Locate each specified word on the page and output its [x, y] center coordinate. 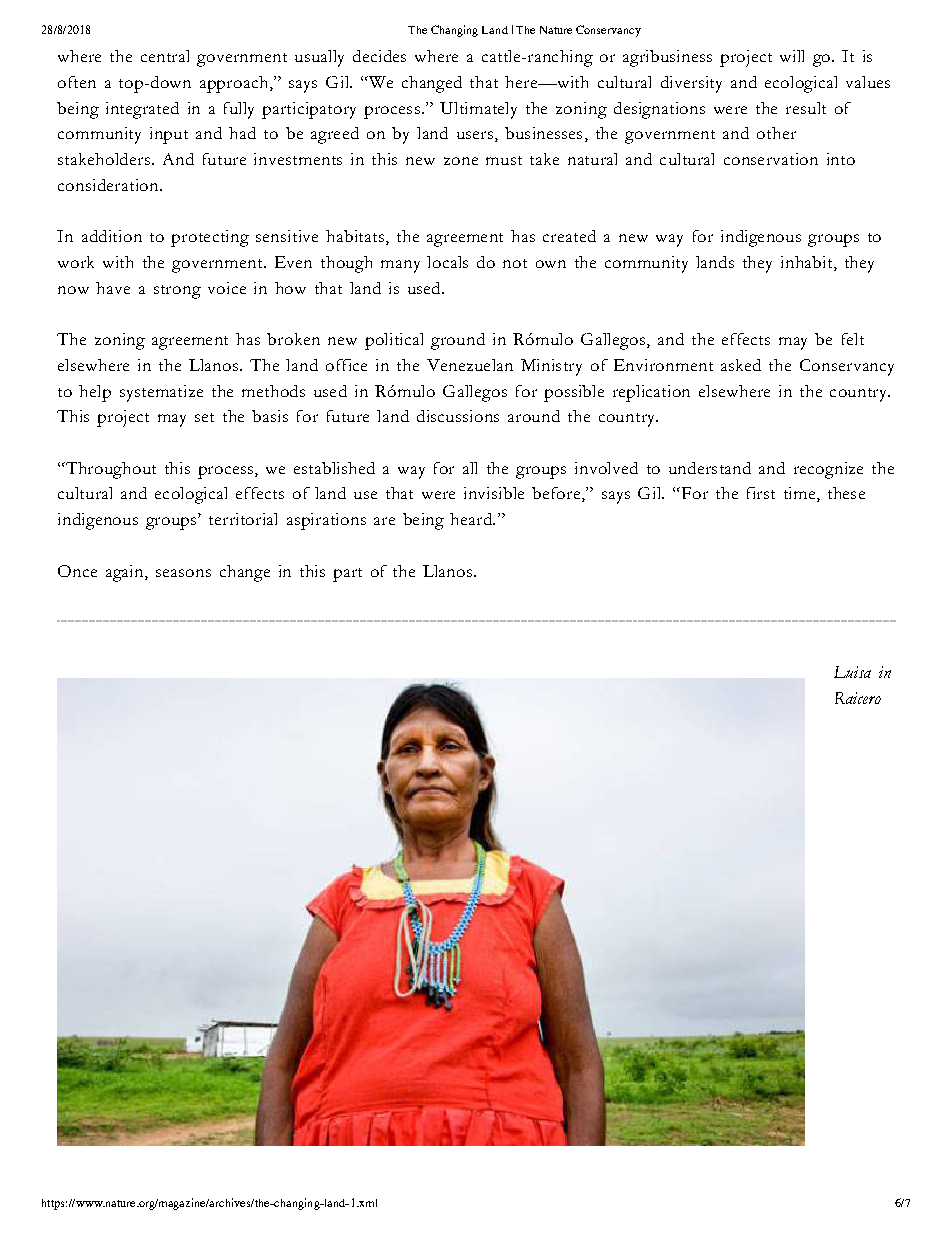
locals [447, 262]
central [165, 56]
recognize [828, 470]
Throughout [109, 470]
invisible [494, 493]
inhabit [808, 263]
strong [177, 292]
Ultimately [478, 110]
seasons [183, 573]
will [792, 56]
